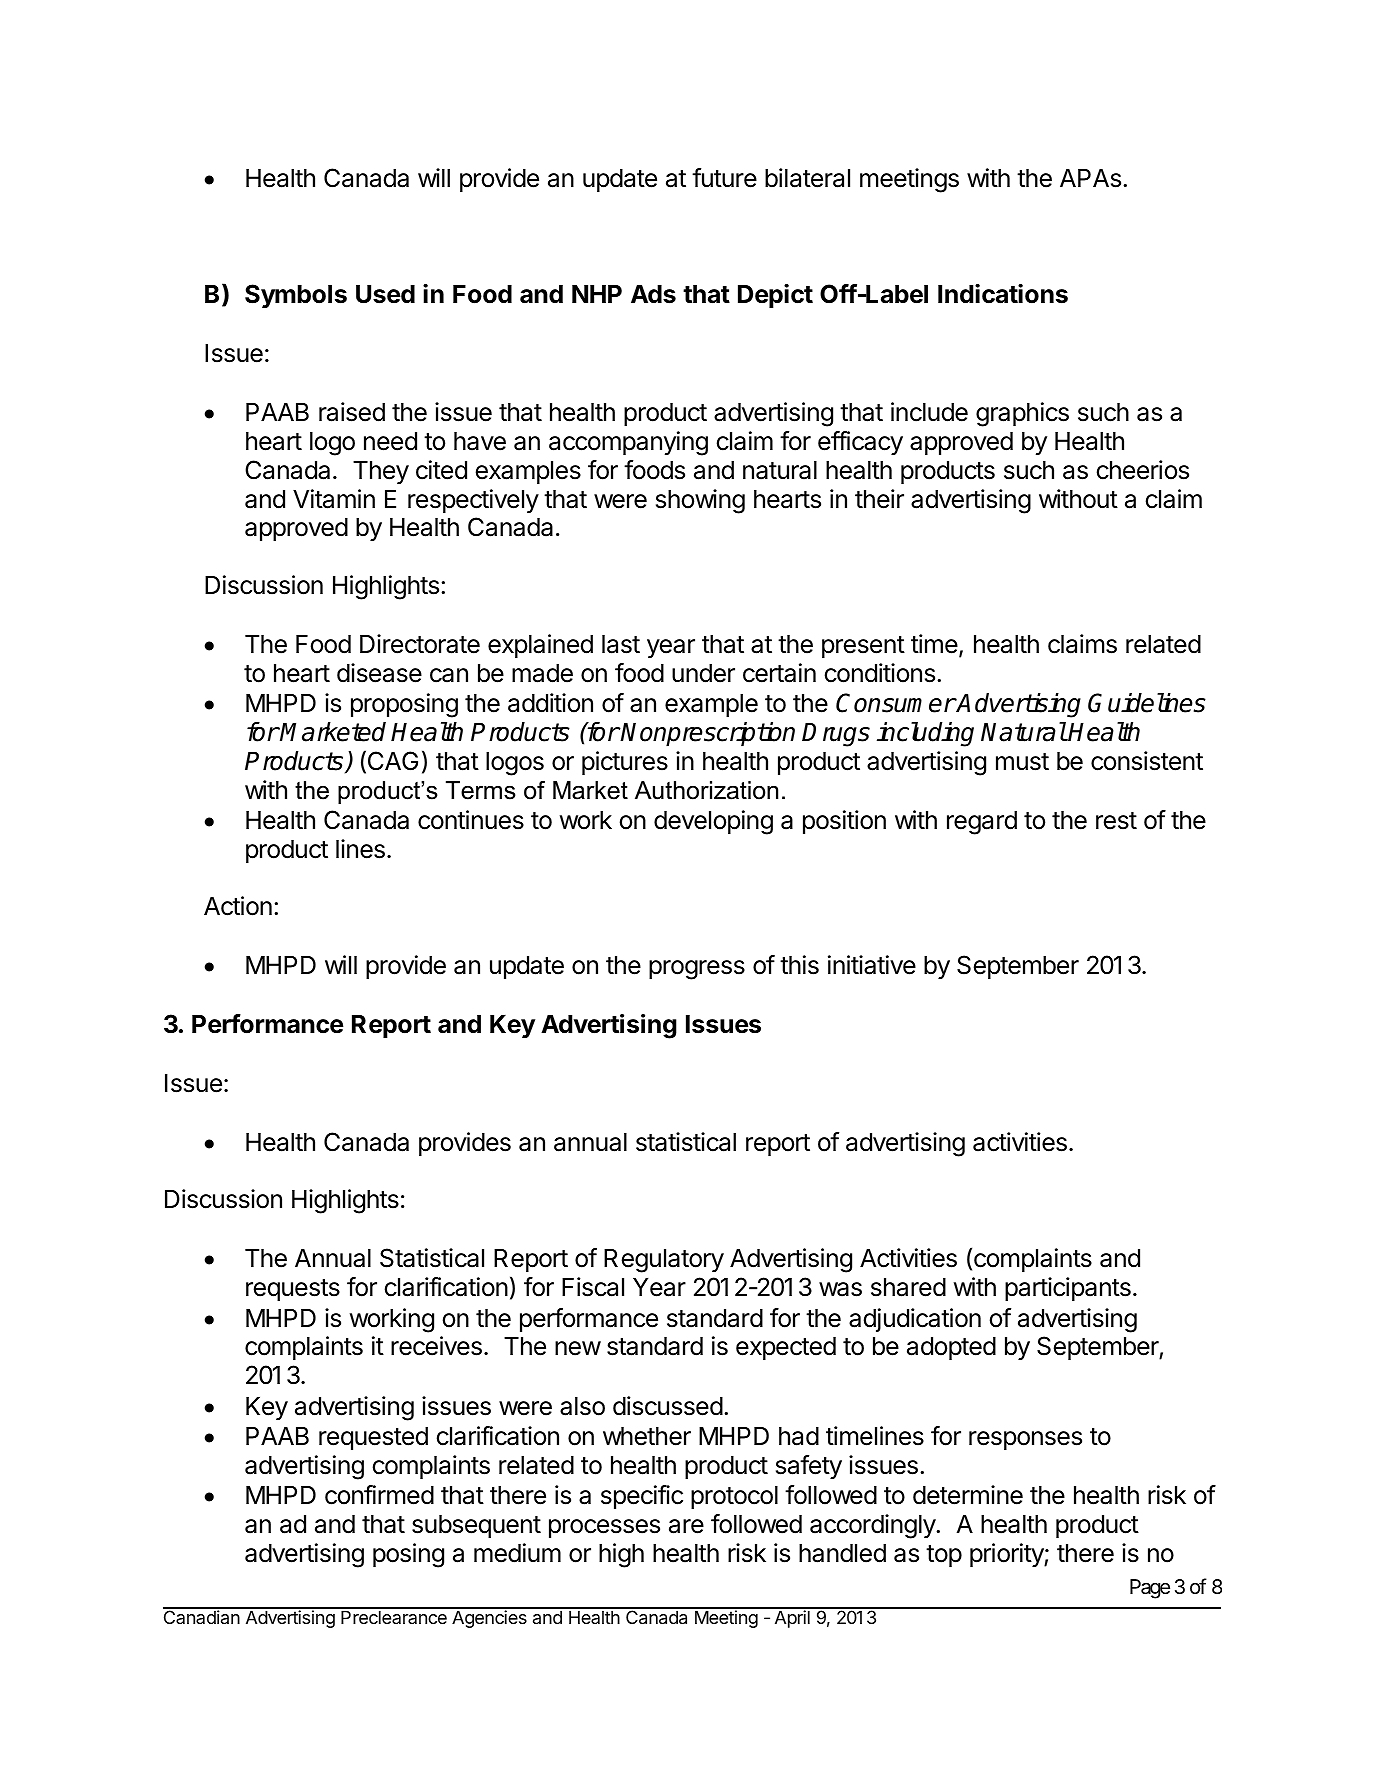 This document has width=1384, height=1791. I want to click on Symbols, so click(296, 296).
